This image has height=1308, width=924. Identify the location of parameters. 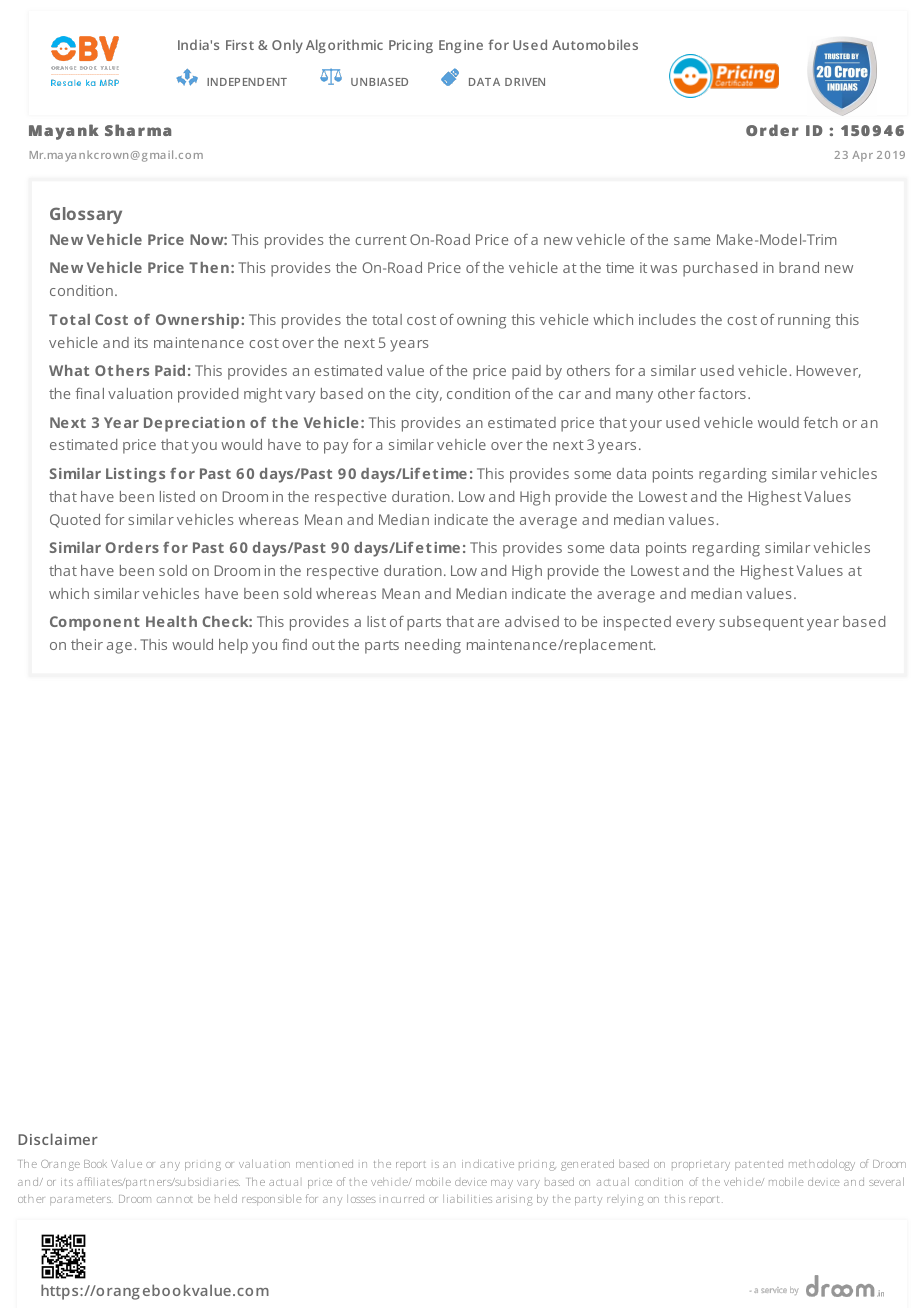
(81, 1200).
